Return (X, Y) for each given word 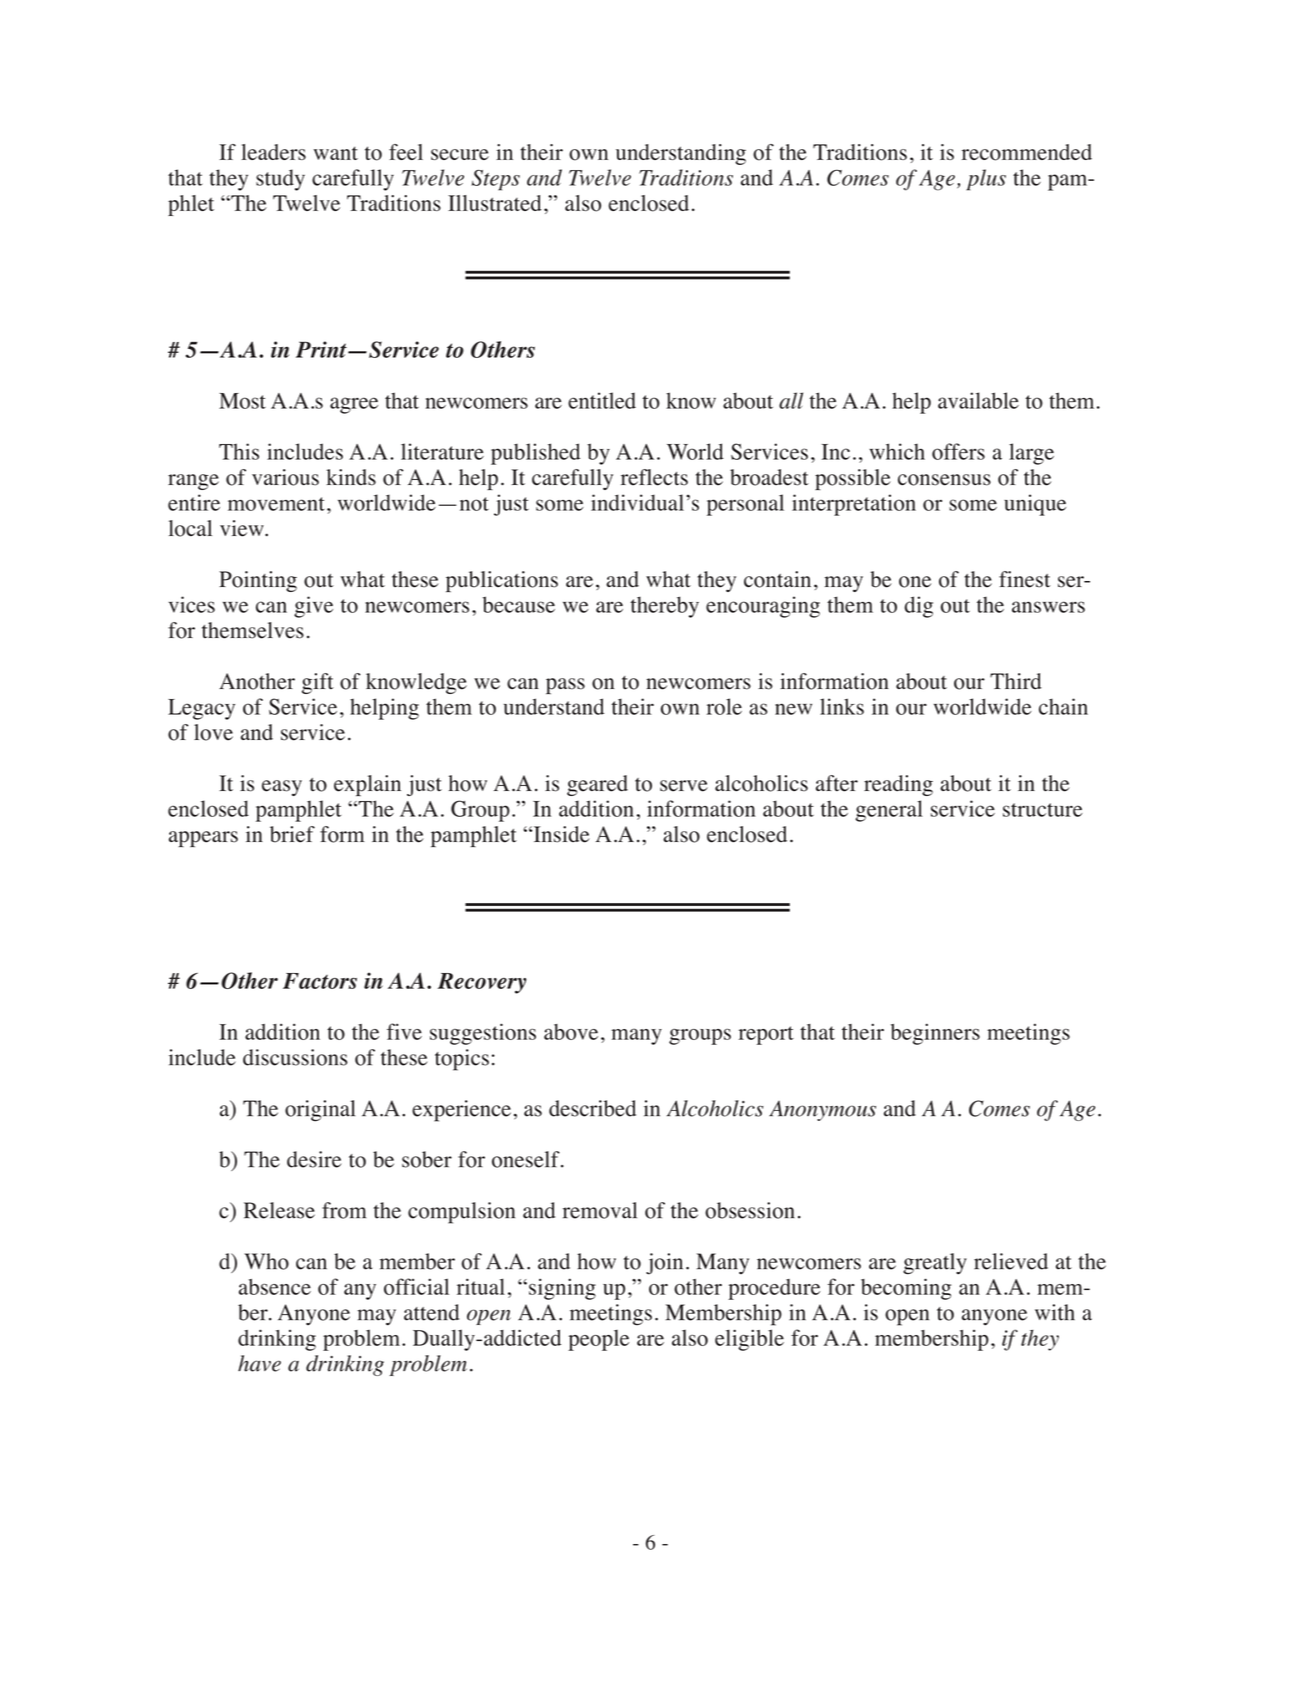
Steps (496, 180)
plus (986, 180)
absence (275, 1287)
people (598, 1340)
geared (597, 785)
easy (282, 788)
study (280, 180)
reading (898, 785)
